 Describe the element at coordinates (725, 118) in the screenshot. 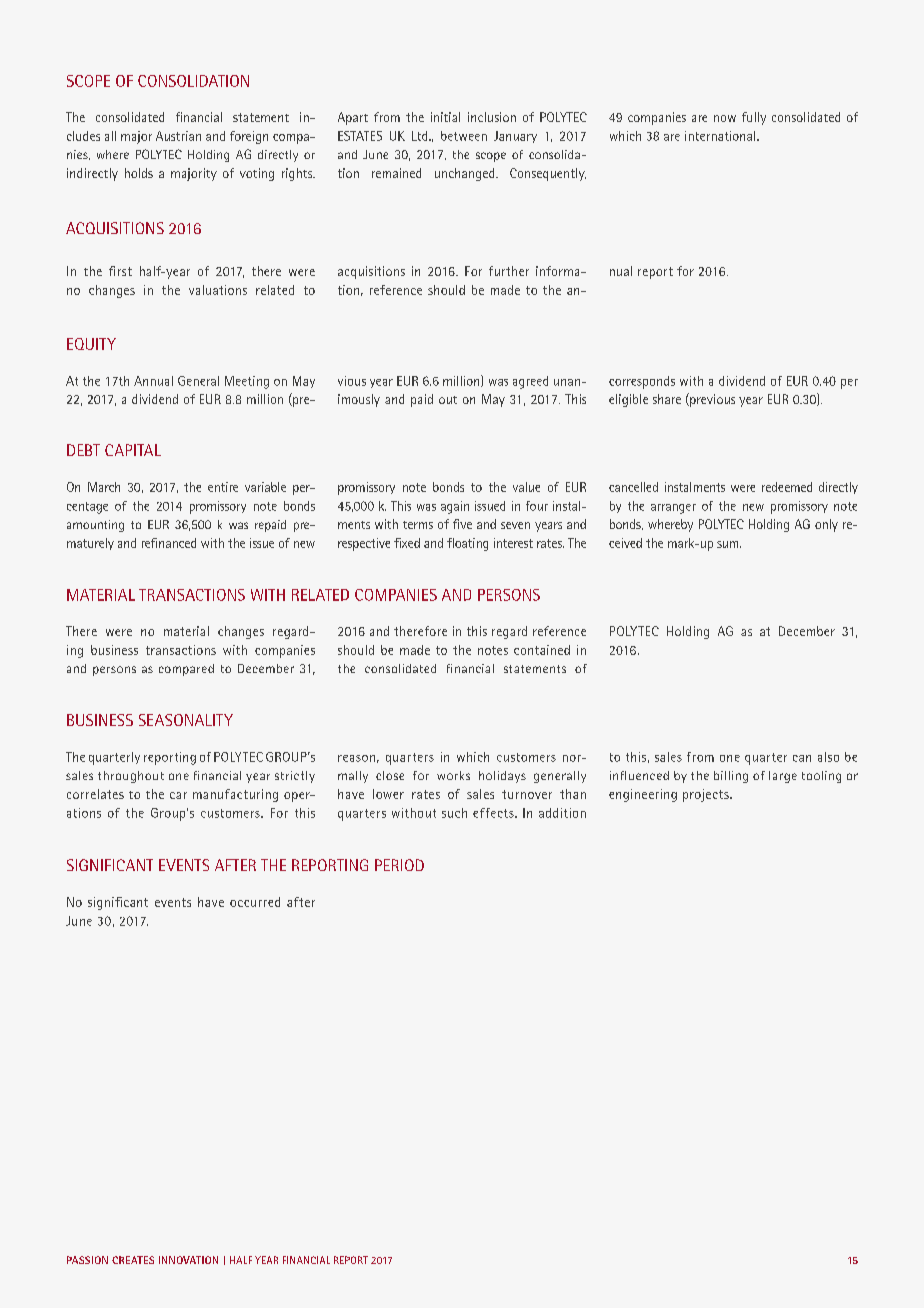

I see `now` at that location.
